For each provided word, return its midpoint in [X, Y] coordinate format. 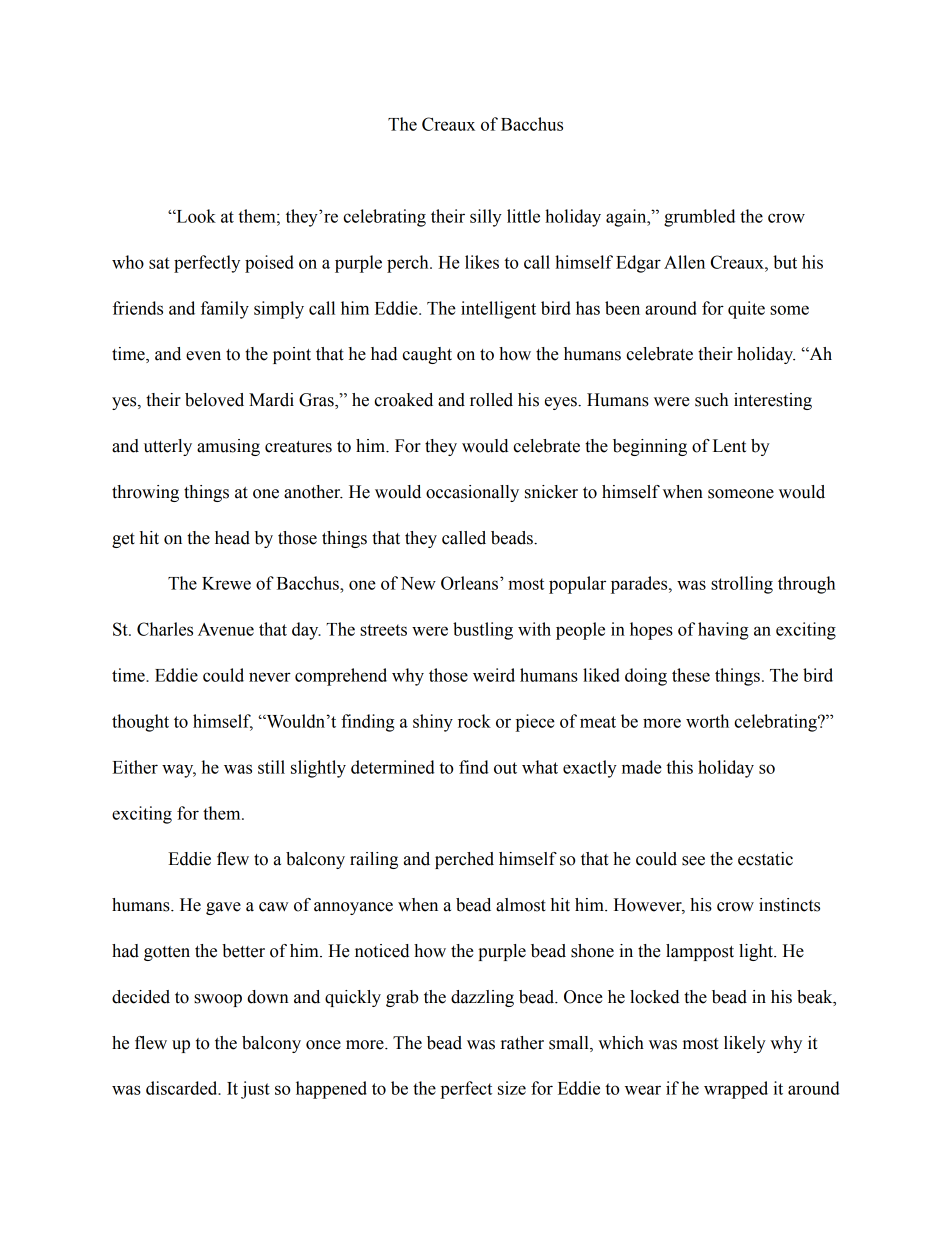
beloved [214, 400]
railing [374, 860]
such [711, 400]
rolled [491, 400]
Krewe [226, 583]
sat [159, 263]
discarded [183, 1088]
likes [482, 262]
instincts [789, 905]
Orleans [469, 583]
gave [223, 908]
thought [140, 723]
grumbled [699, 218]
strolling [742, 585]
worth [707, 721]
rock [474, 721]
